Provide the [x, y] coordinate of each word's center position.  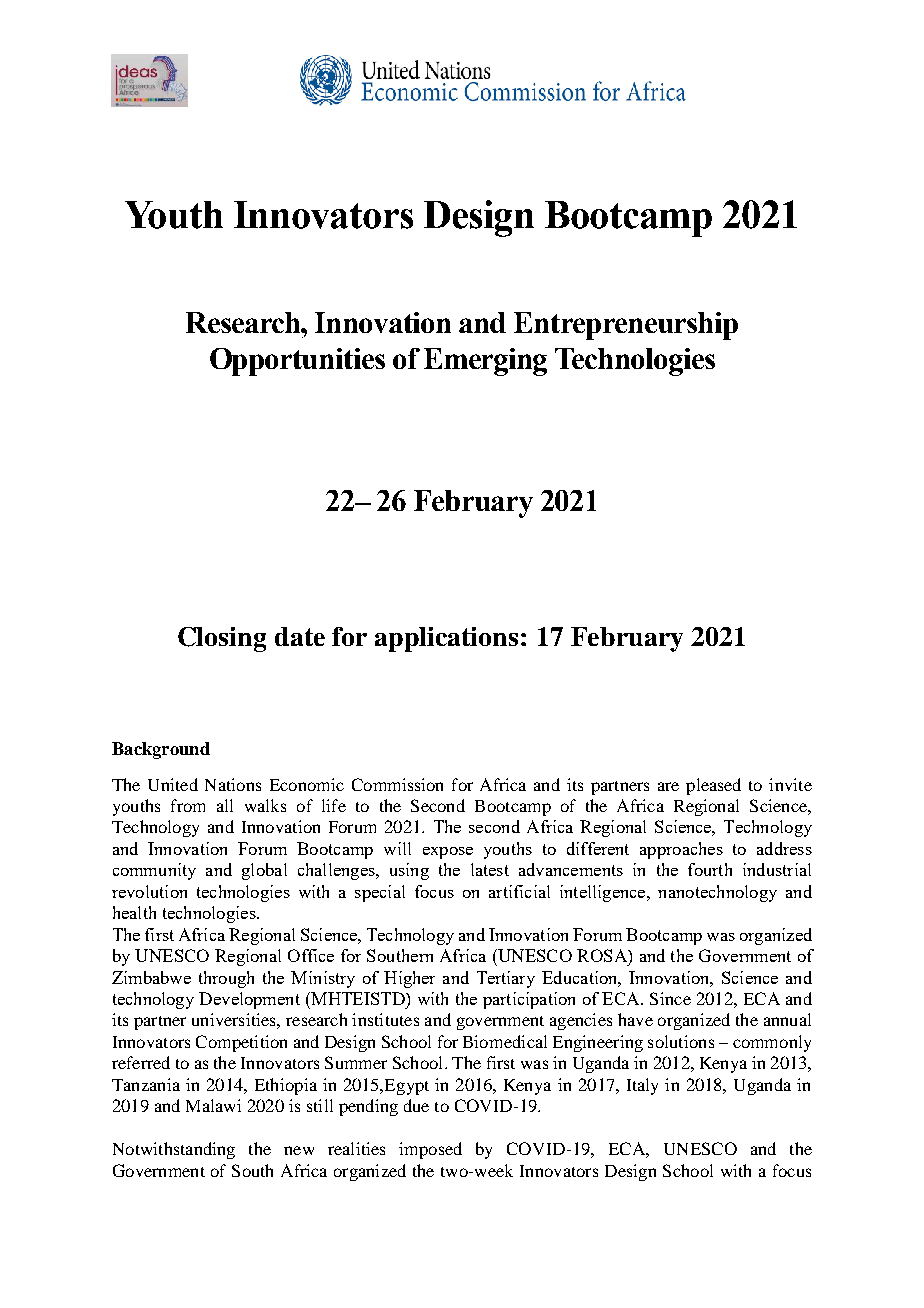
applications [446, 639]
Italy [642, 1086]
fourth [710, 869]
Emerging [485, 362]
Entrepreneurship [626, 326]
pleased [713, 786]
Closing [222, 639]
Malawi [213, 1105]
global [264, 871]
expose [448, 853]
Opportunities [297, 362]
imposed [430, 1150]
